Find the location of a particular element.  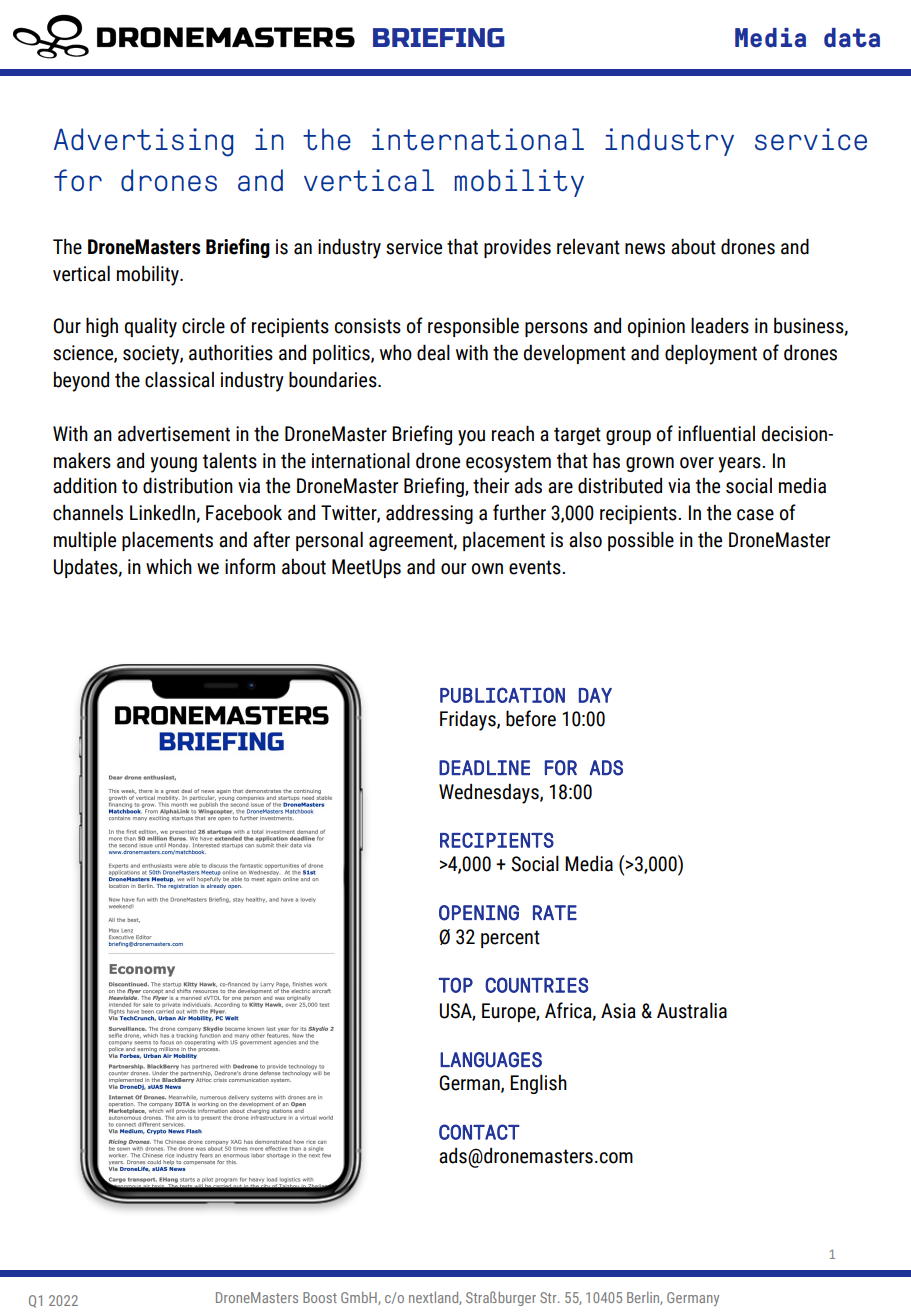

data is located at coordinates (852, 38).
